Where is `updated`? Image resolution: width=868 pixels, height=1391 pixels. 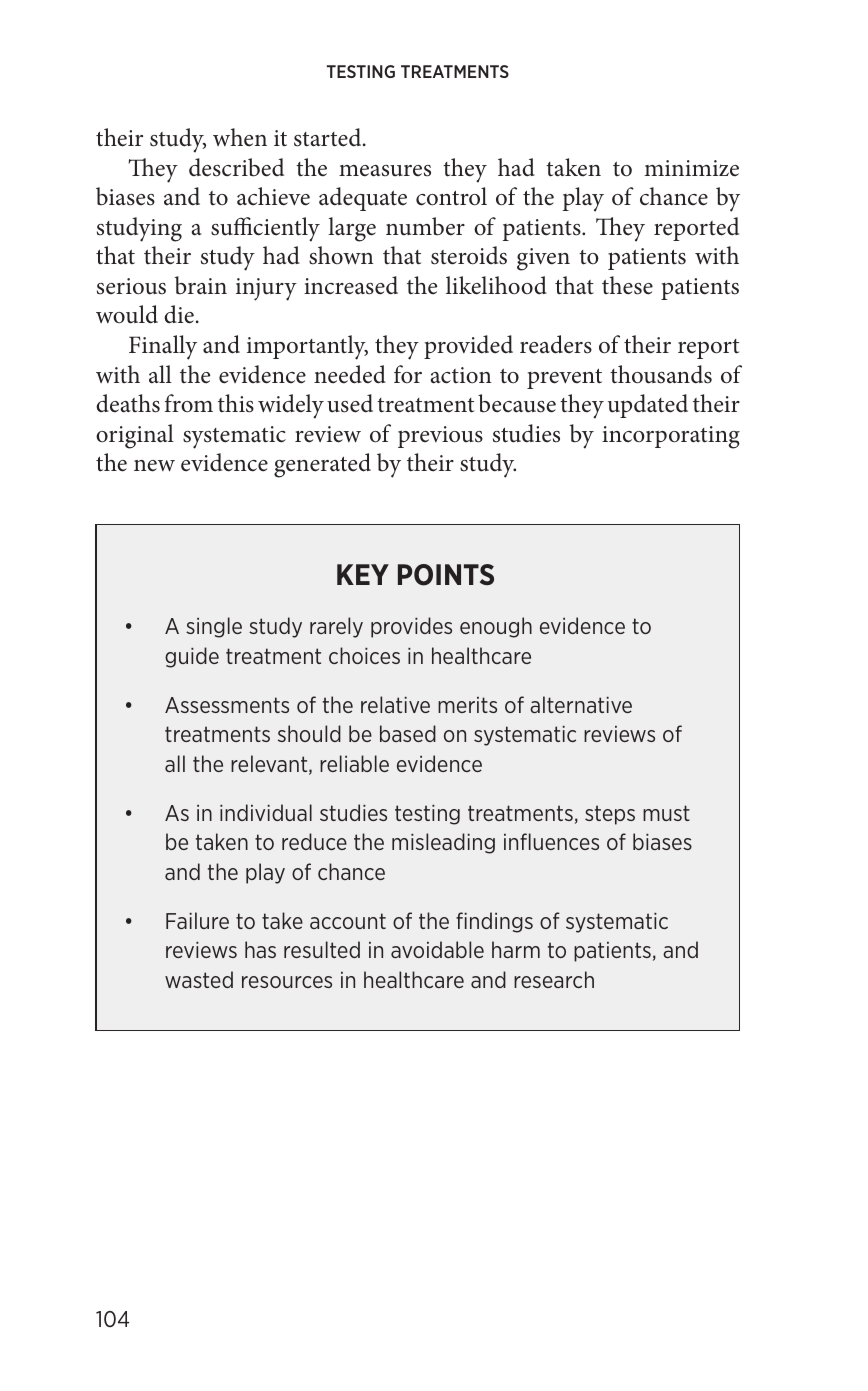
updated is located at coordinates (648, 406).
